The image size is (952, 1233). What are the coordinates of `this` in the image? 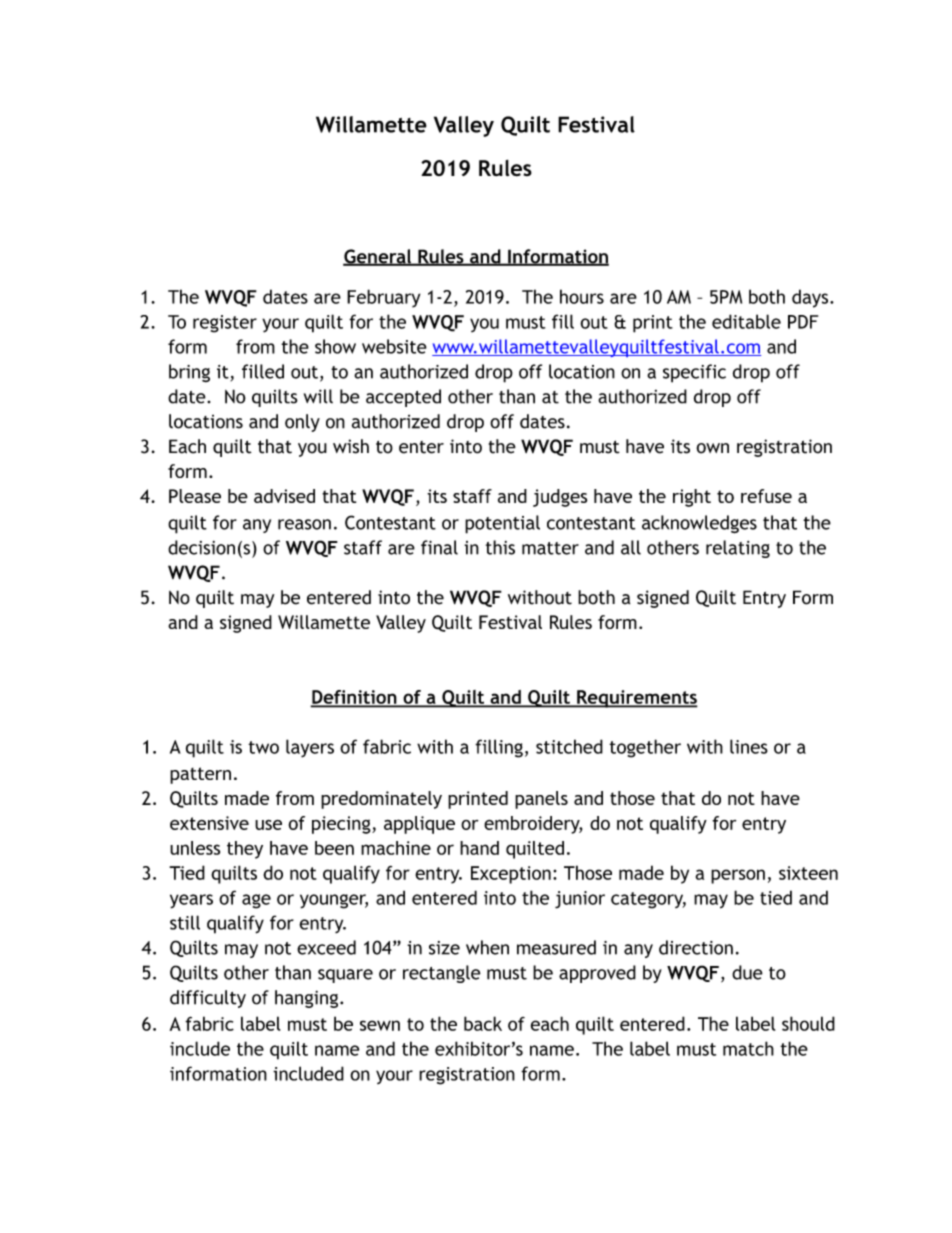 It's located at (500, 547).
